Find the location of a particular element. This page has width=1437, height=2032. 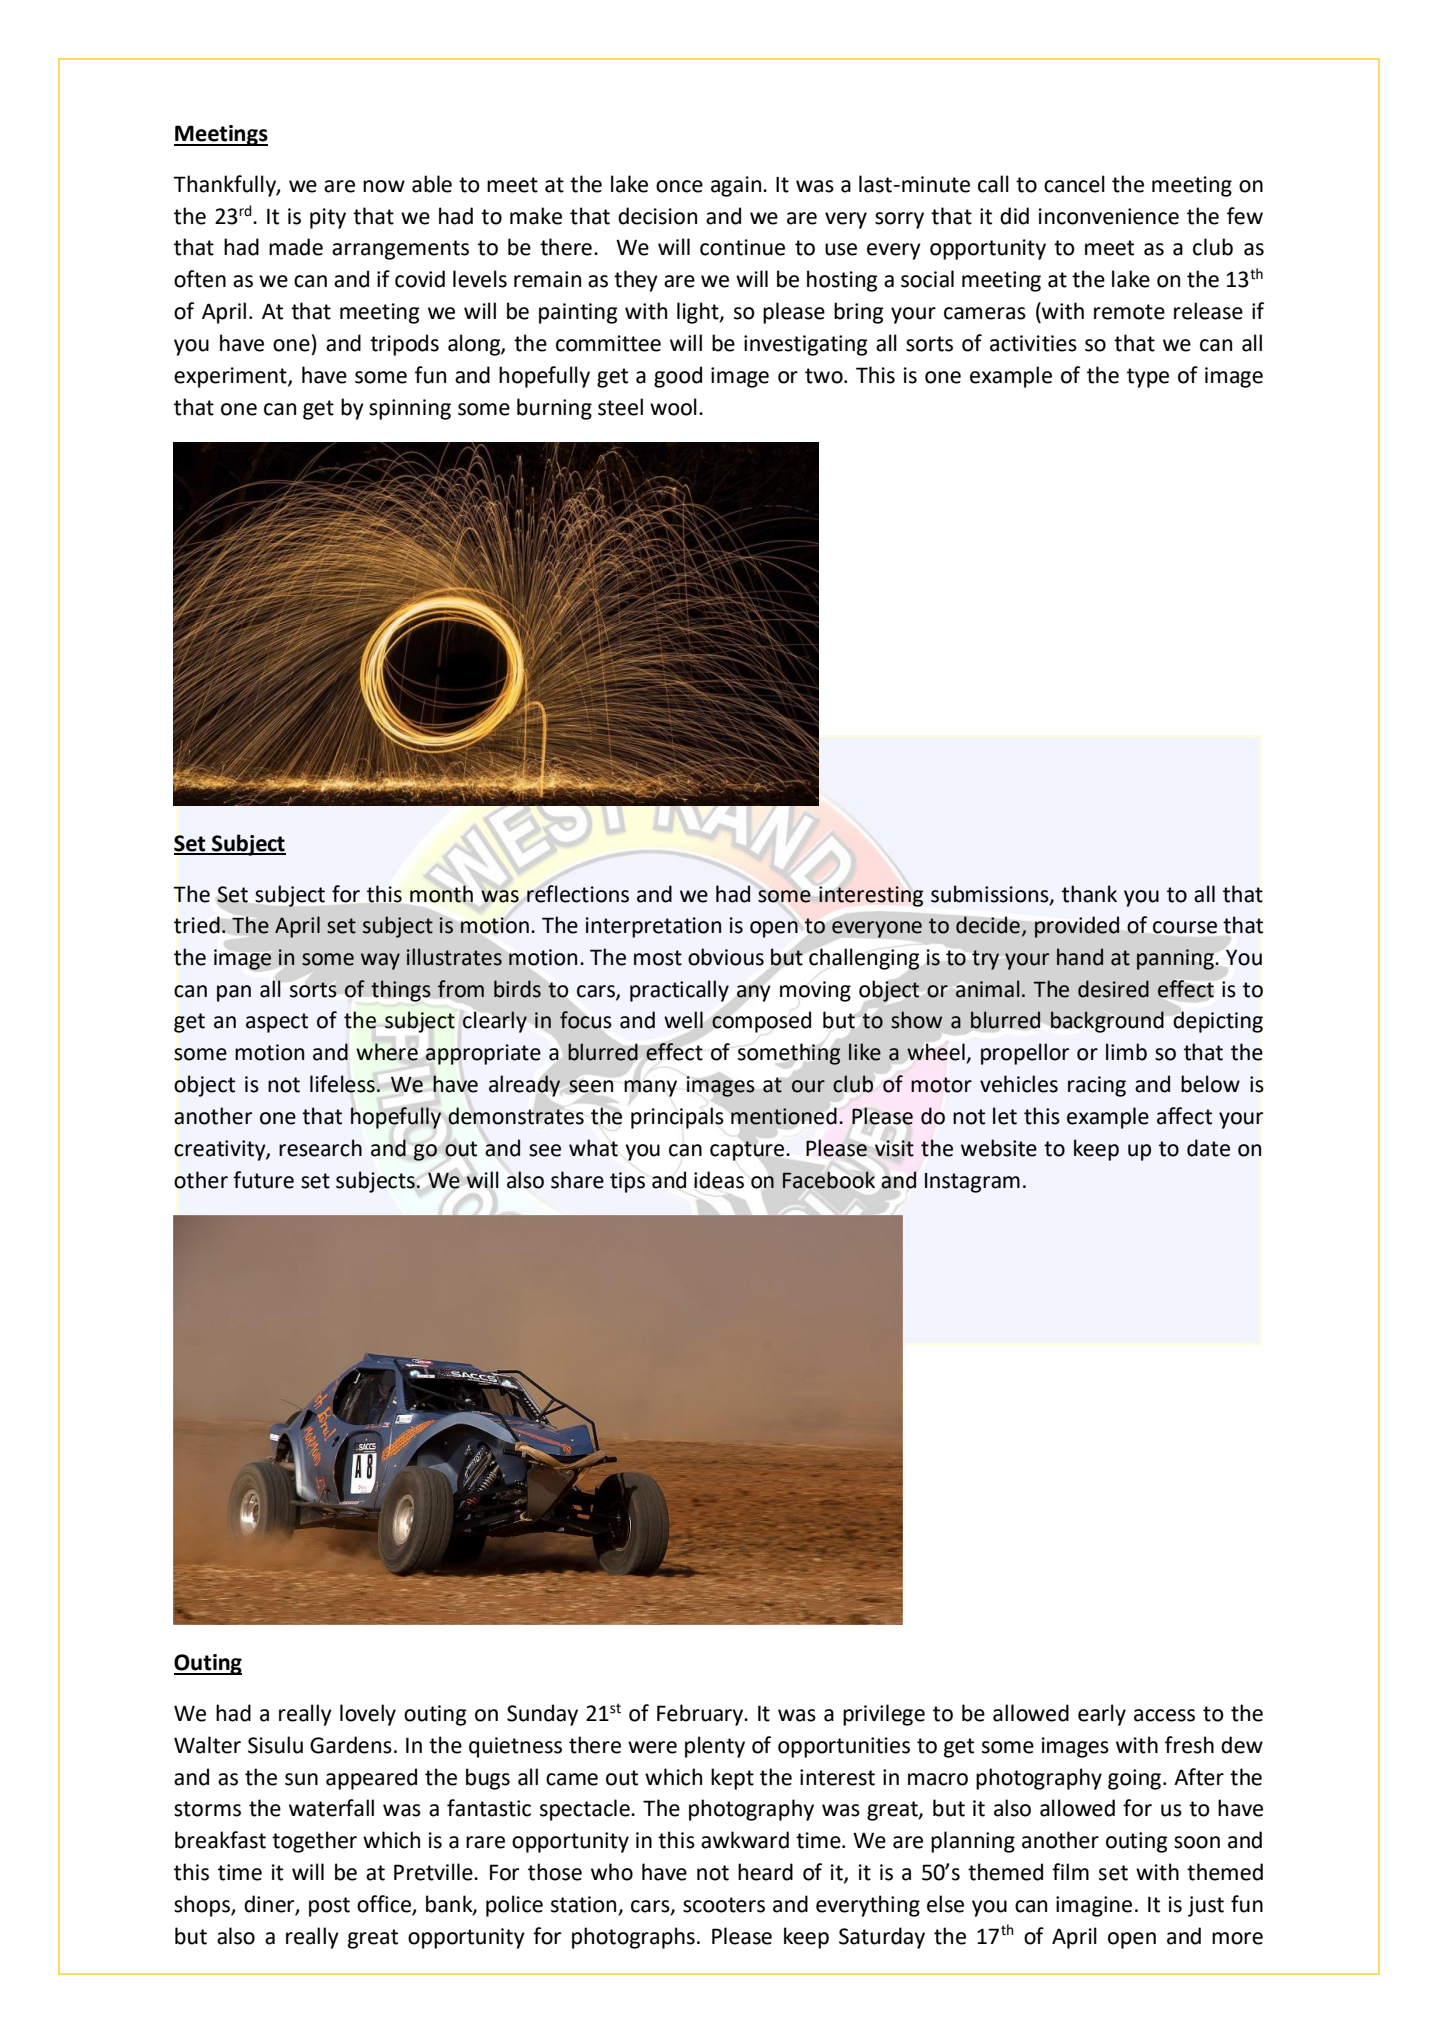

lifeless is located at coordinates (342, 1084).
